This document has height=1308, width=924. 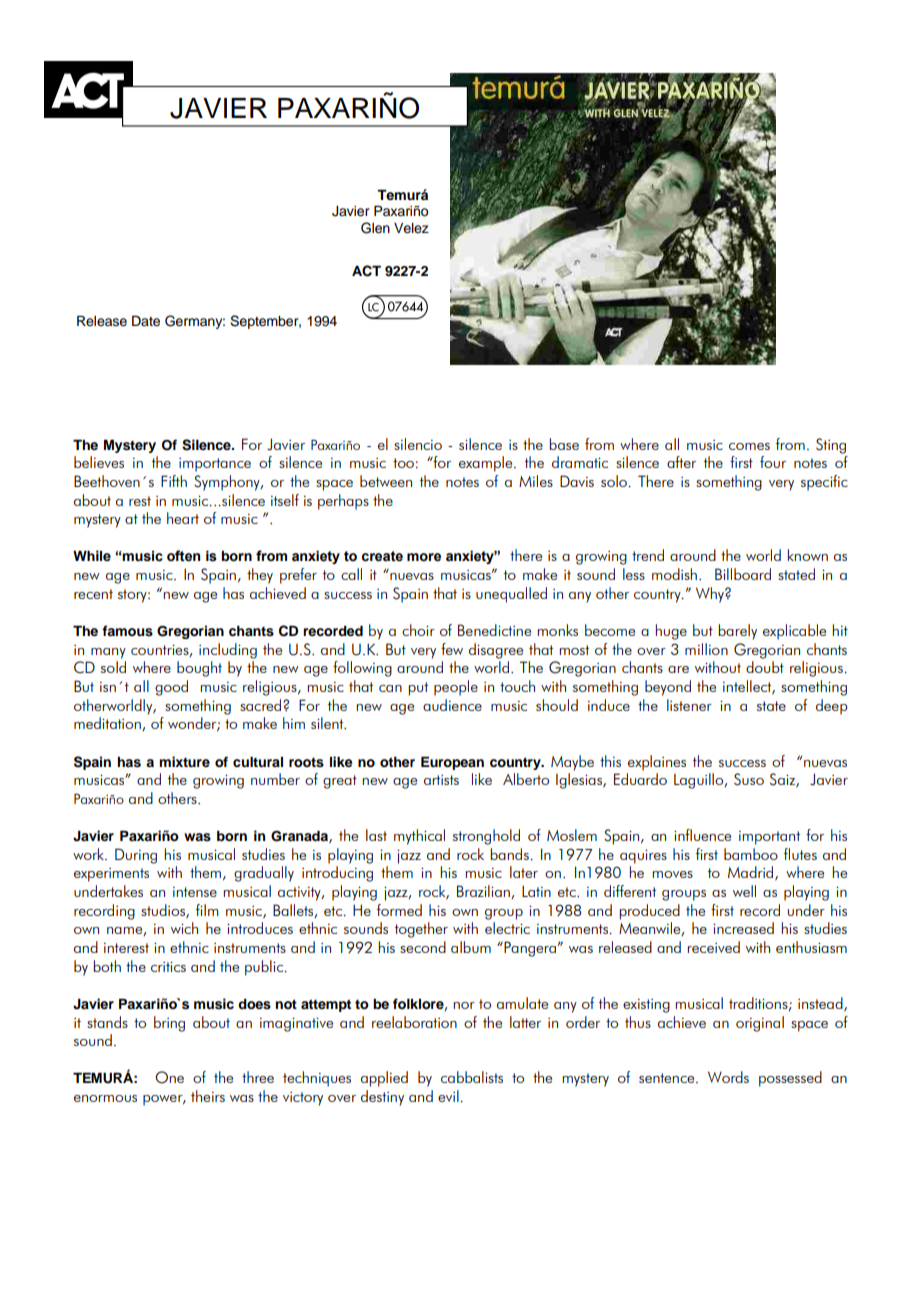 I want to click on artists, so click(x=441, y=780).
